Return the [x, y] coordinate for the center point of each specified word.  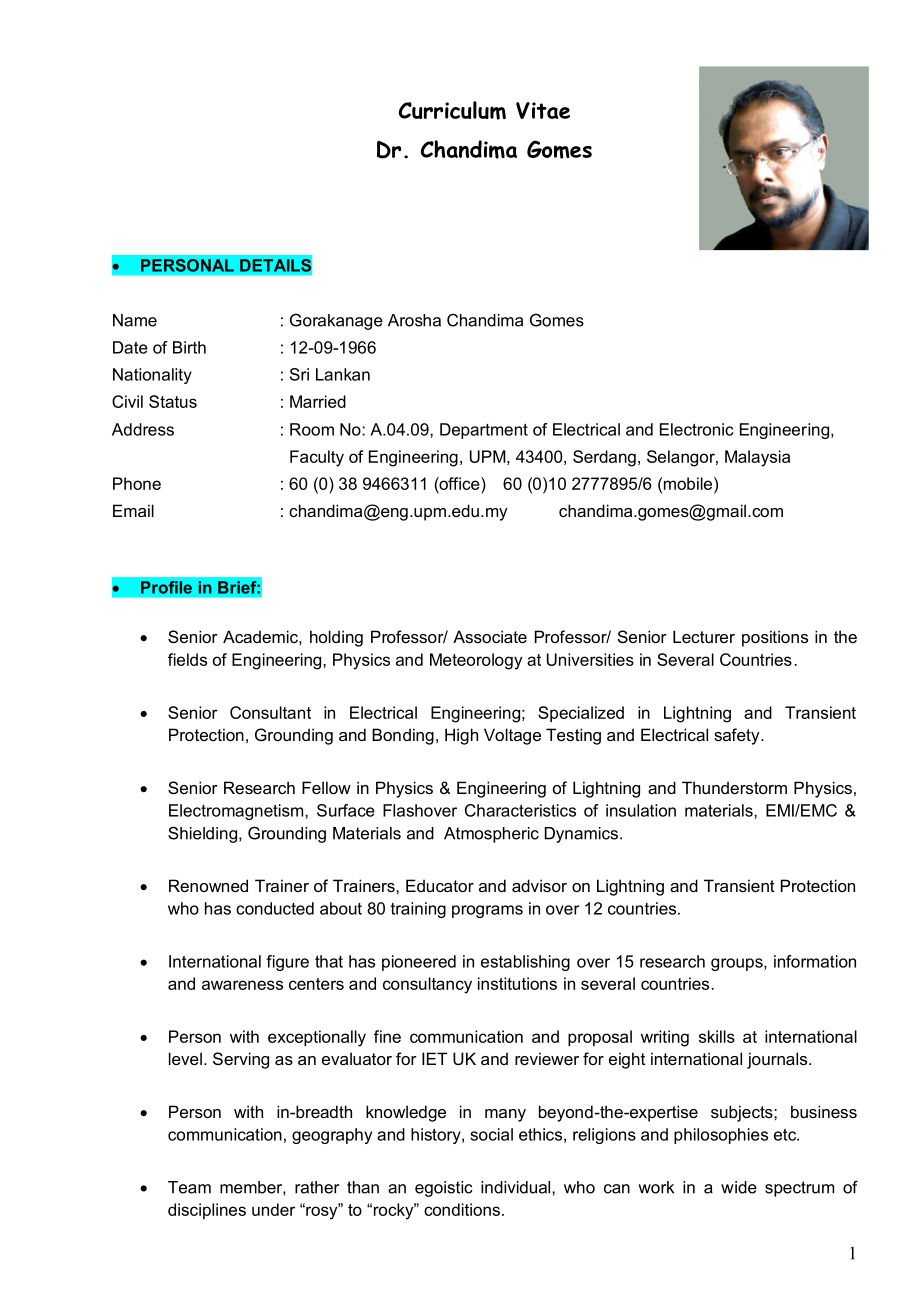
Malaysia [757, 458]
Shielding [202, 834]
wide [739, 1187]
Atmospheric [491, 835]
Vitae [543, 110]
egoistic [444, 1189]
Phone [137, 483]
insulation [641, 810]
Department [484, 431]
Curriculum [452, 110]
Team [189, 1187]
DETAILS [276, 265]
